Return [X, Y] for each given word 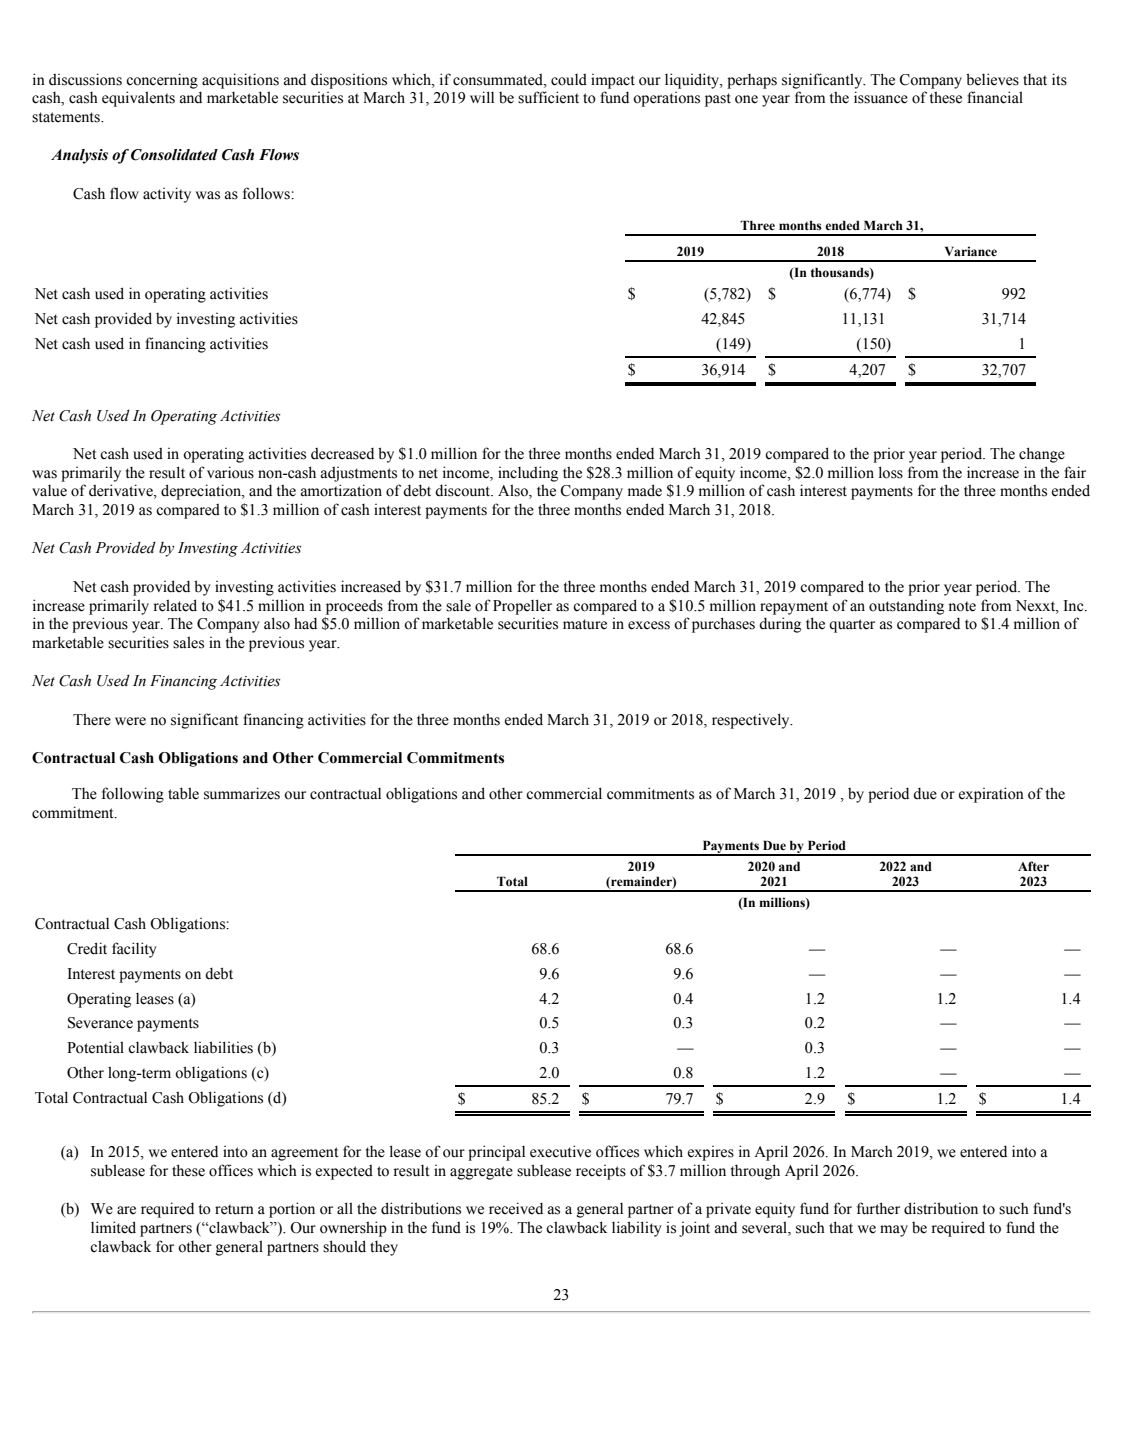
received [516, 1208]
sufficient [548, 97]
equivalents [138, 99]
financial [995, 97]
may [894, 1231]
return [234, 1209]
